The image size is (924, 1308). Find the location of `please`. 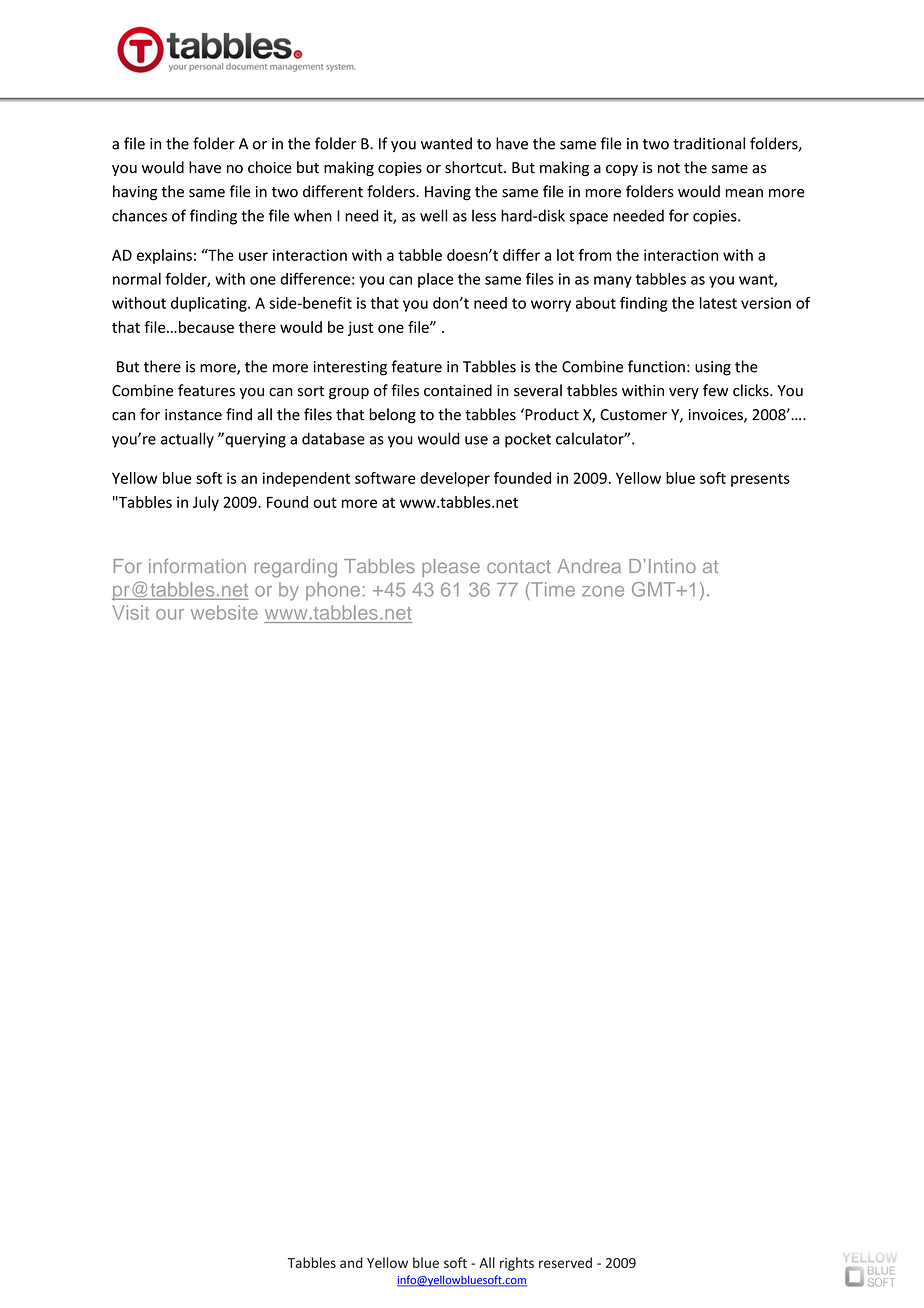

please is located at coordinates (451, 568).
